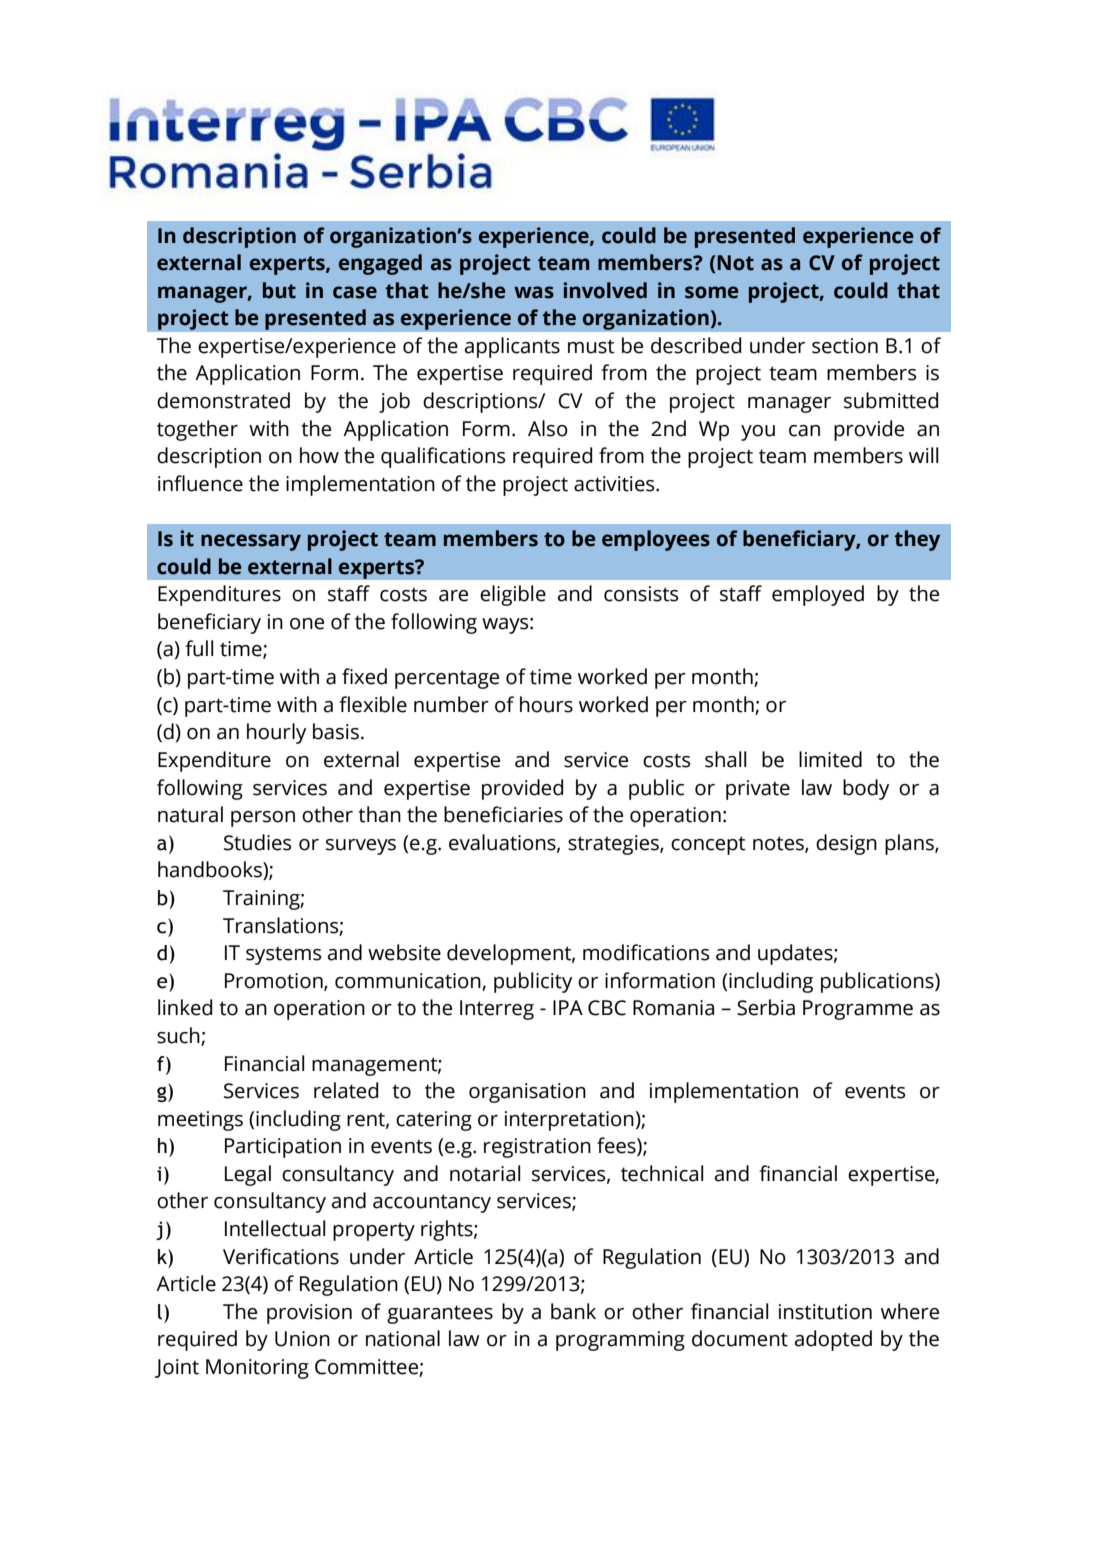 The image size is (1097, 1551). I want to click on section, so click(845, 346).
